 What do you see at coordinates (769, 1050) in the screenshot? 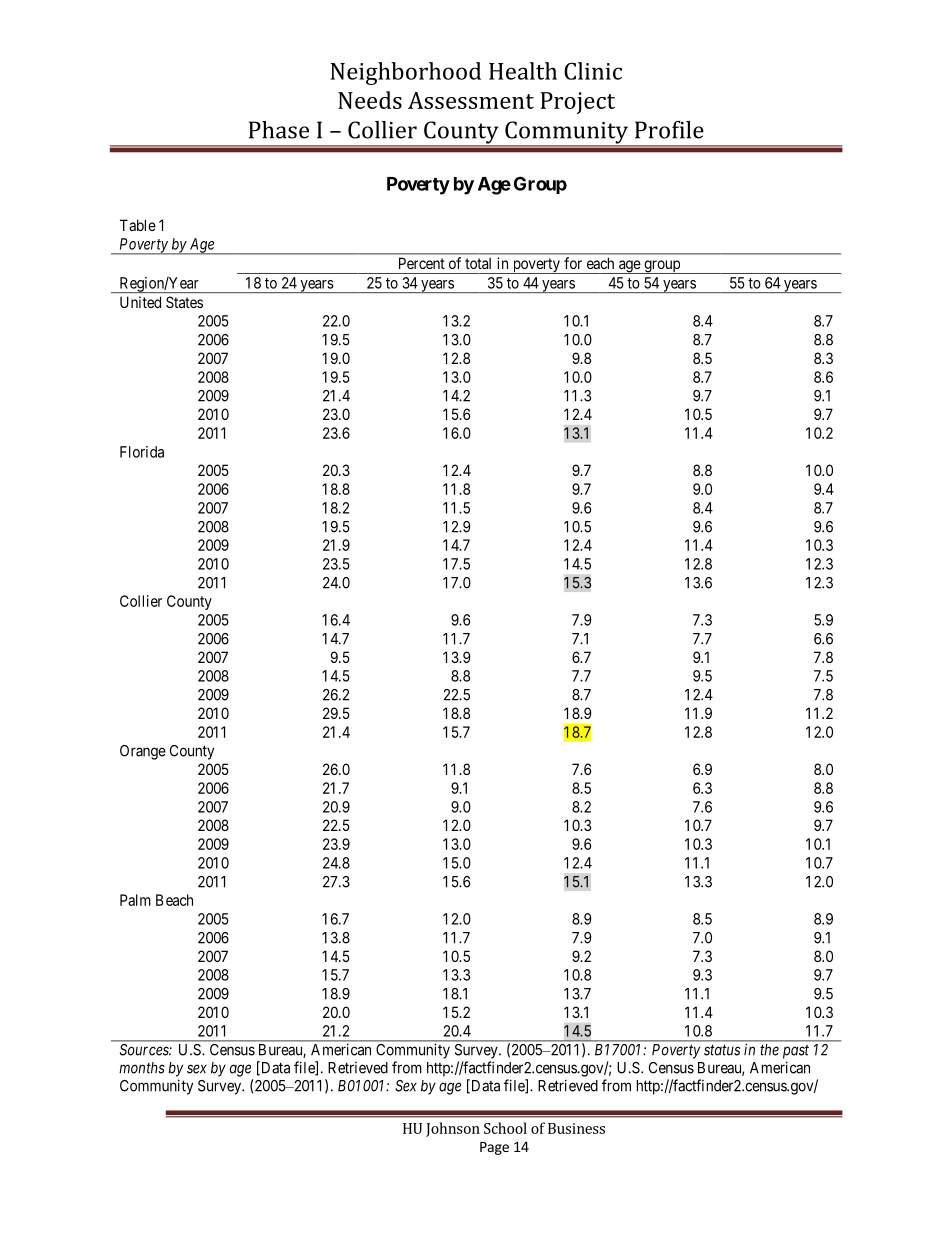
I see `the` at bounding box center [769, 1050].
